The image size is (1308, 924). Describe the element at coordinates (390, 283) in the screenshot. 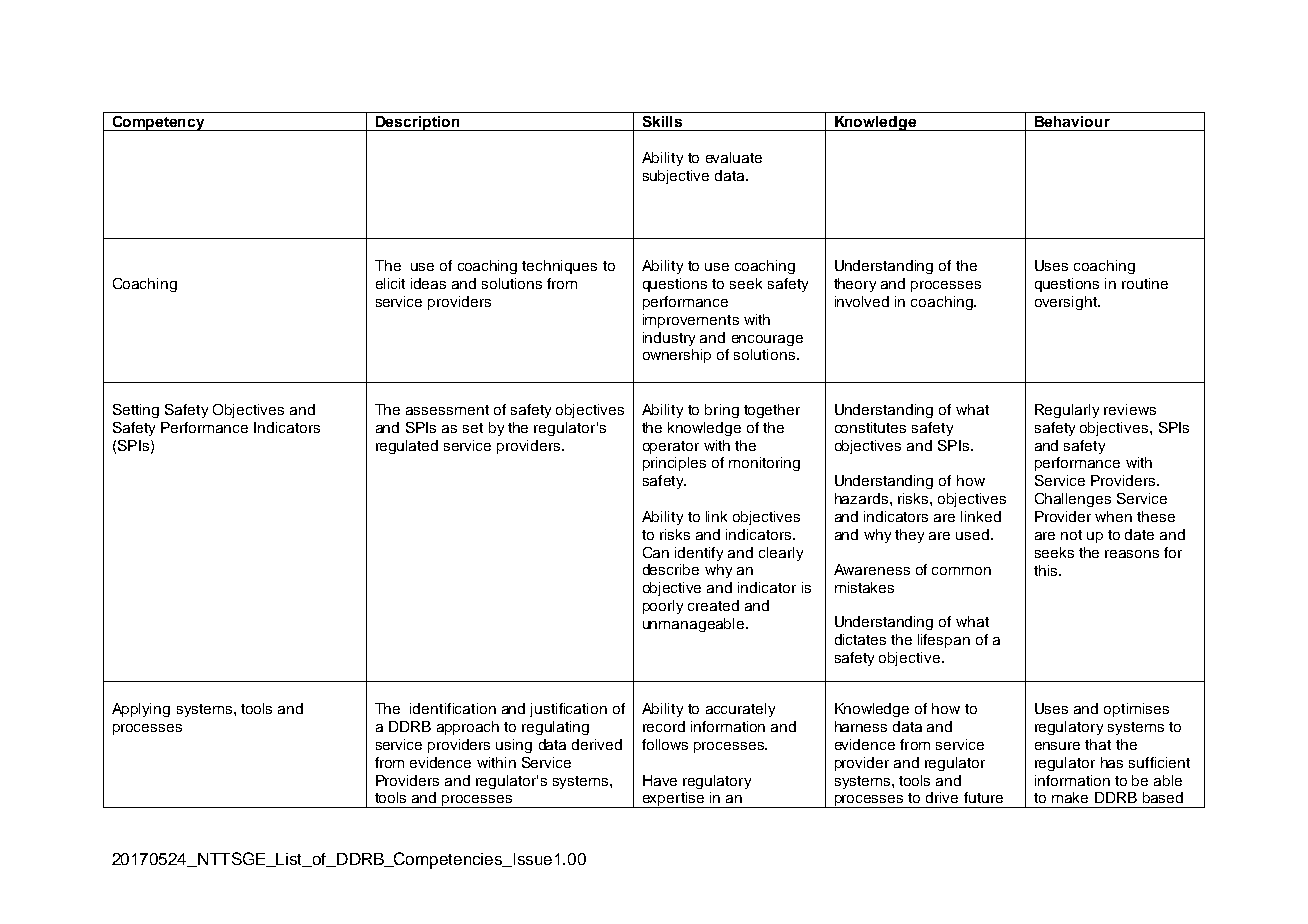

I see `elicit` at that location.
